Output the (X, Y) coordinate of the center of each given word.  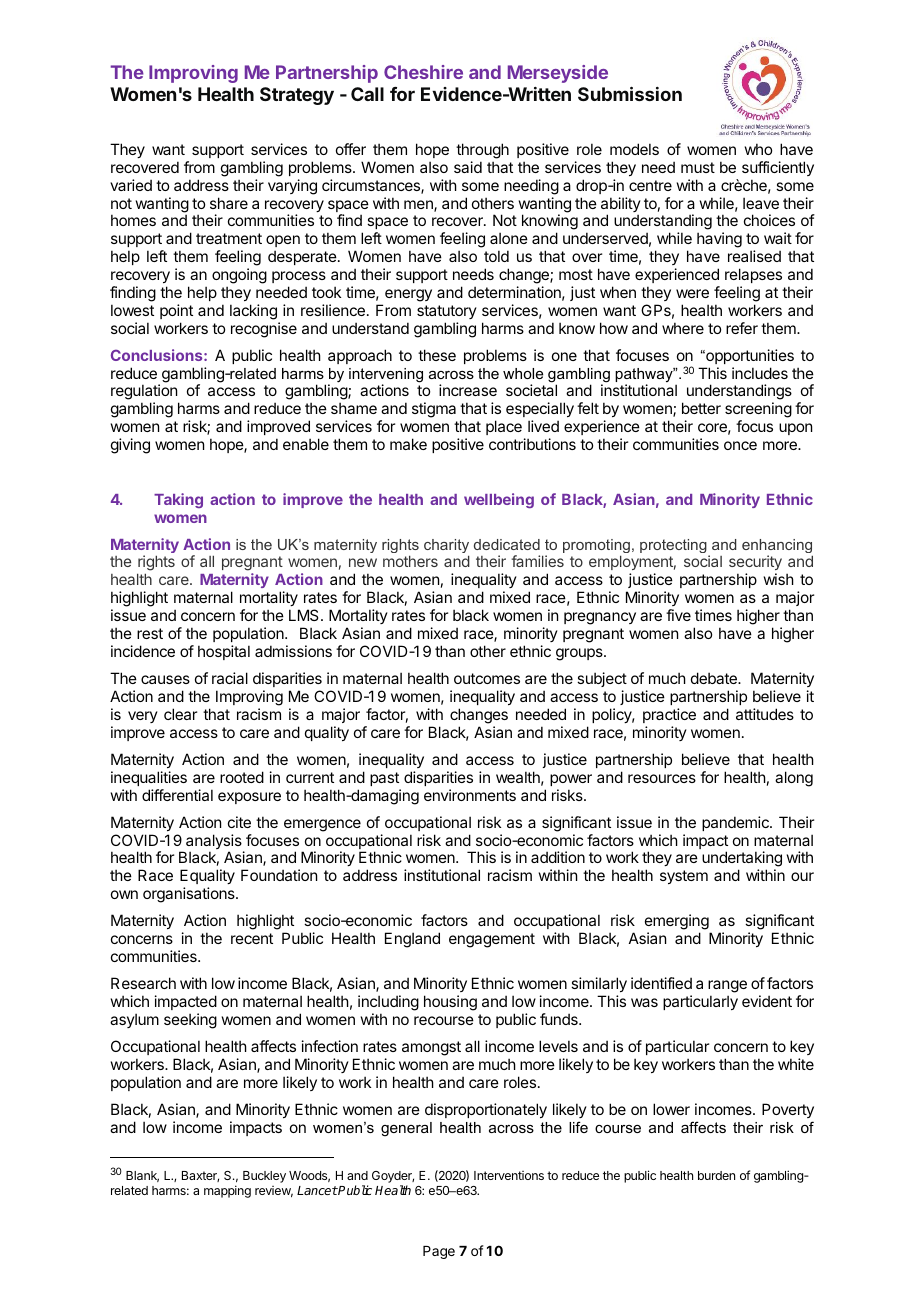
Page (439, 1252)
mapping (227, 1191)
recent (252, 938)
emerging (678, 923)
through (482, 151)
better (701, 408)
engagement (492, 940)
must (698, 167)
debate (715, 678)
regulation (145, 393)
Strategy (297, 96)
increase (468, 390)
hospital (224, 652)
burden (716, 1175)
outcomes (487, 678)
